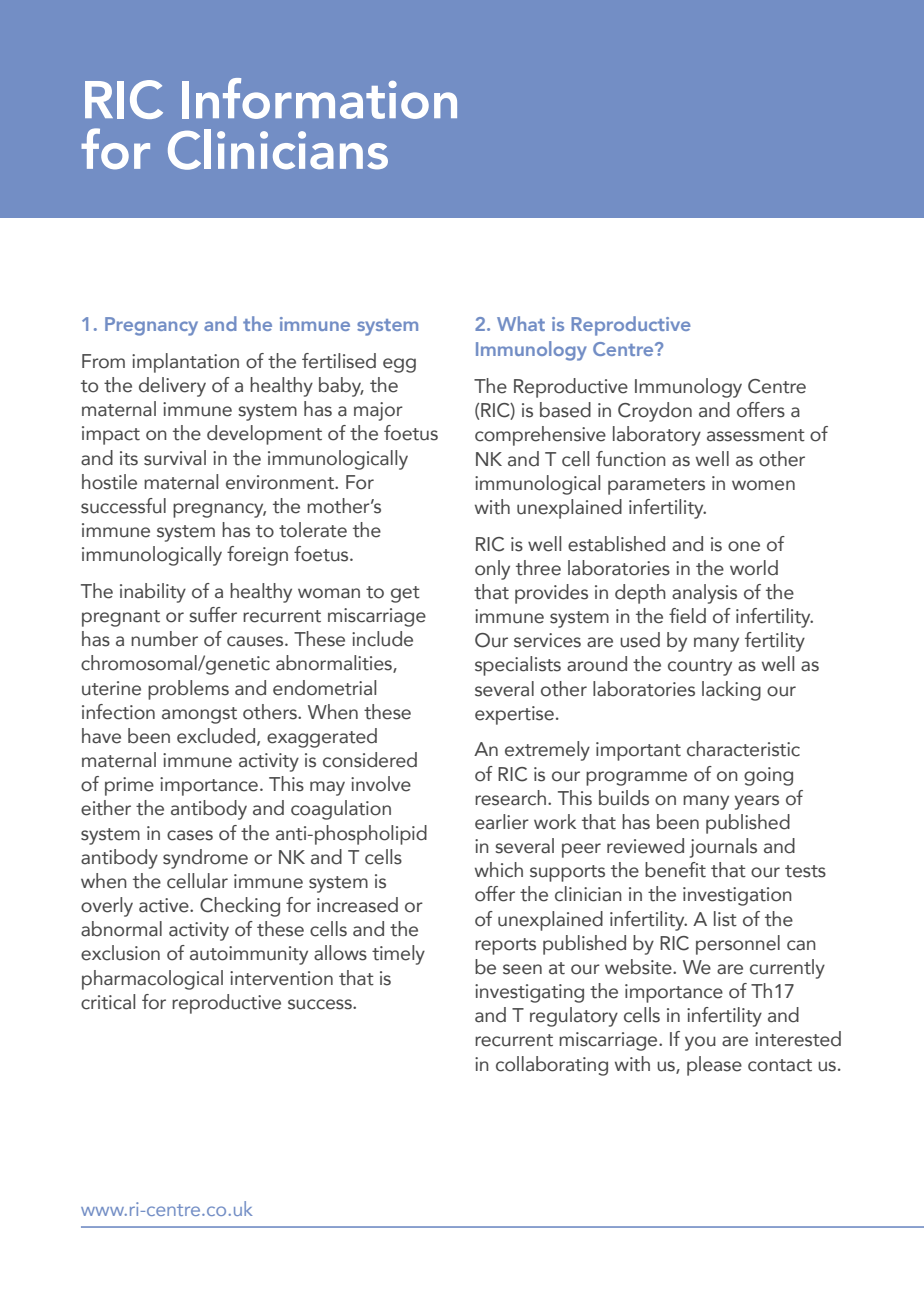 This screenshot has height=1308, width=924. I want to click on country, so click(700, 667).
